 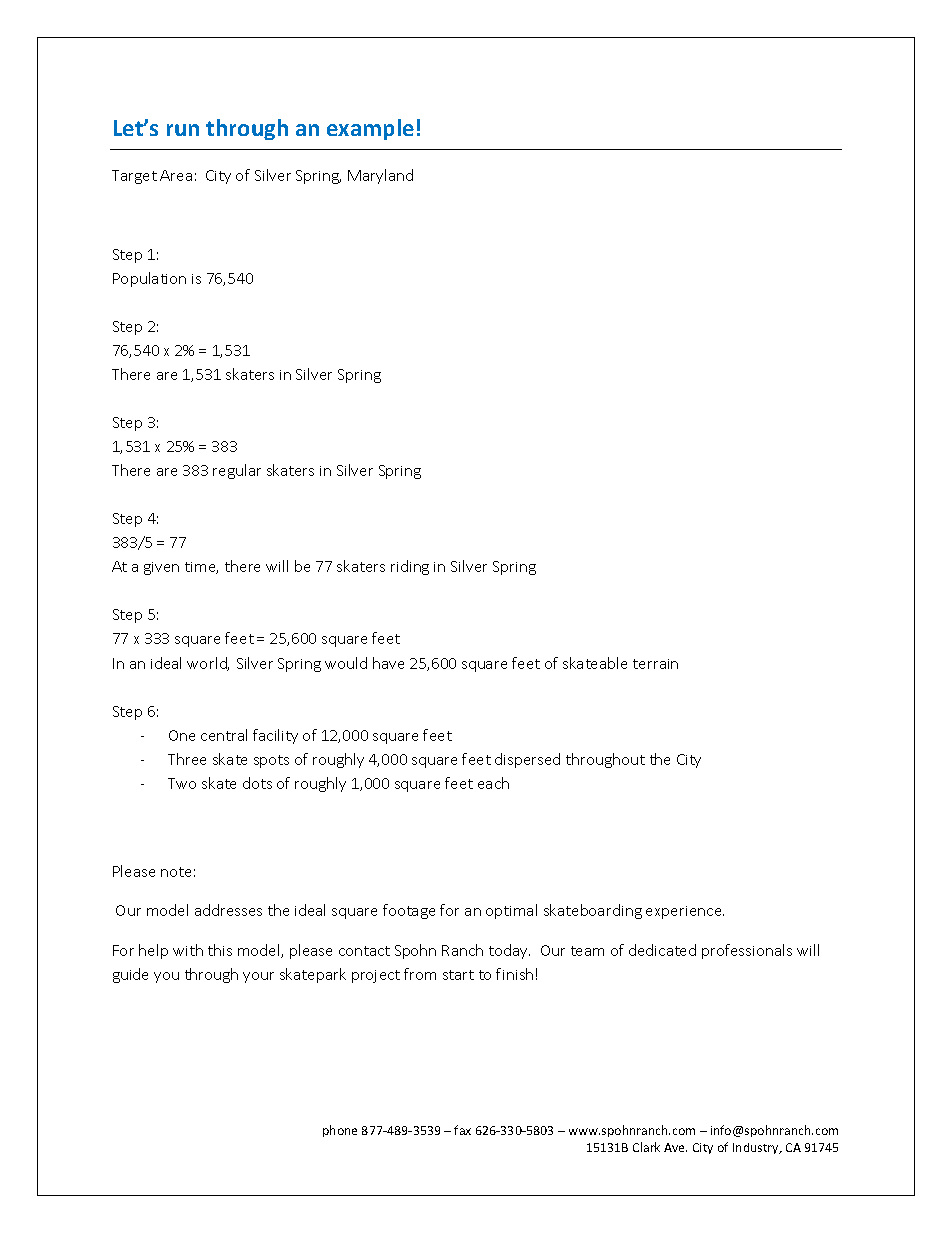 What do you see at coordinates (380, 176) in the page?
I see `Maryland` at bounding box center [380, 176].
